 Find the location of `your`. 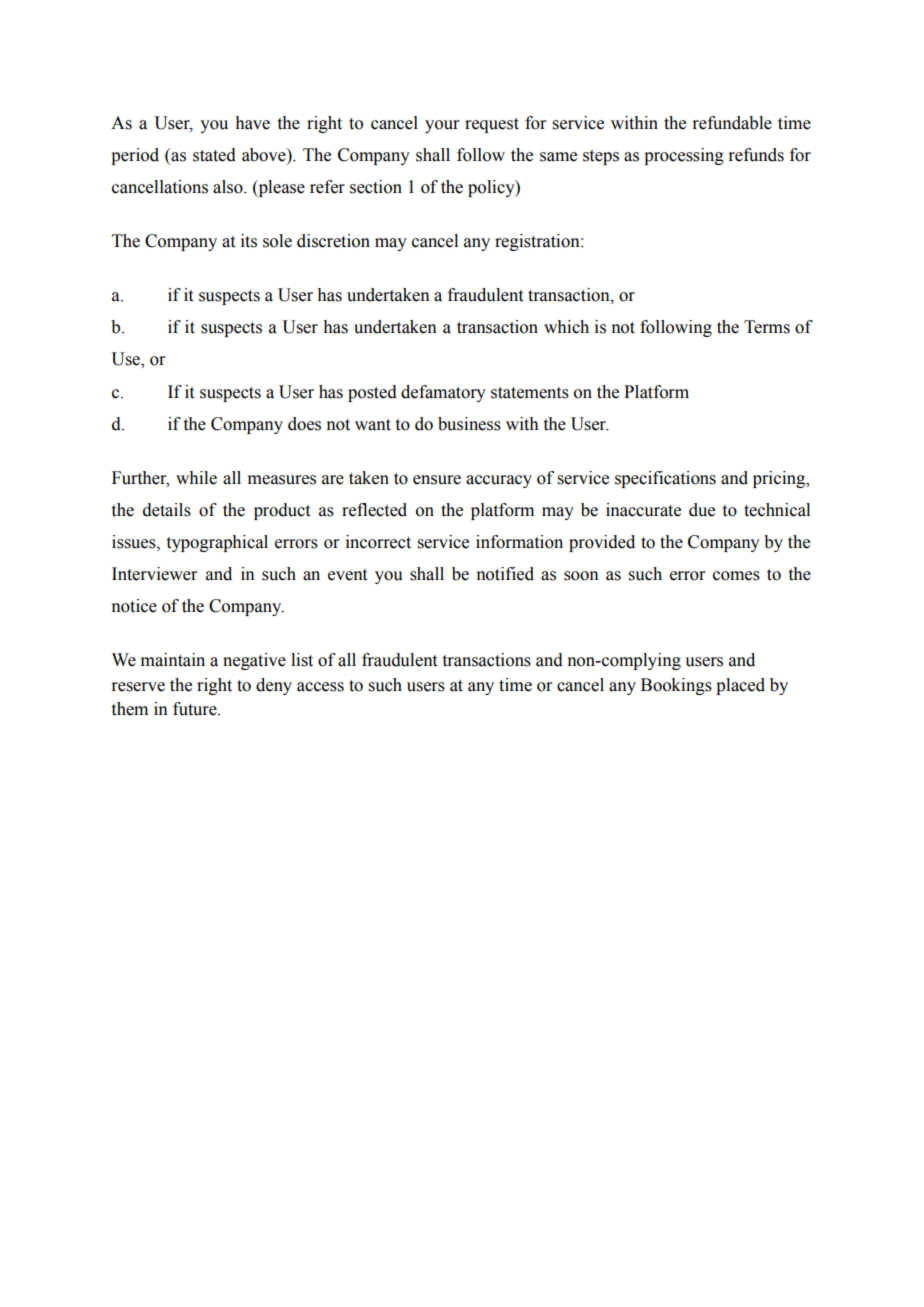

your is located at coordinates (442, 126).
